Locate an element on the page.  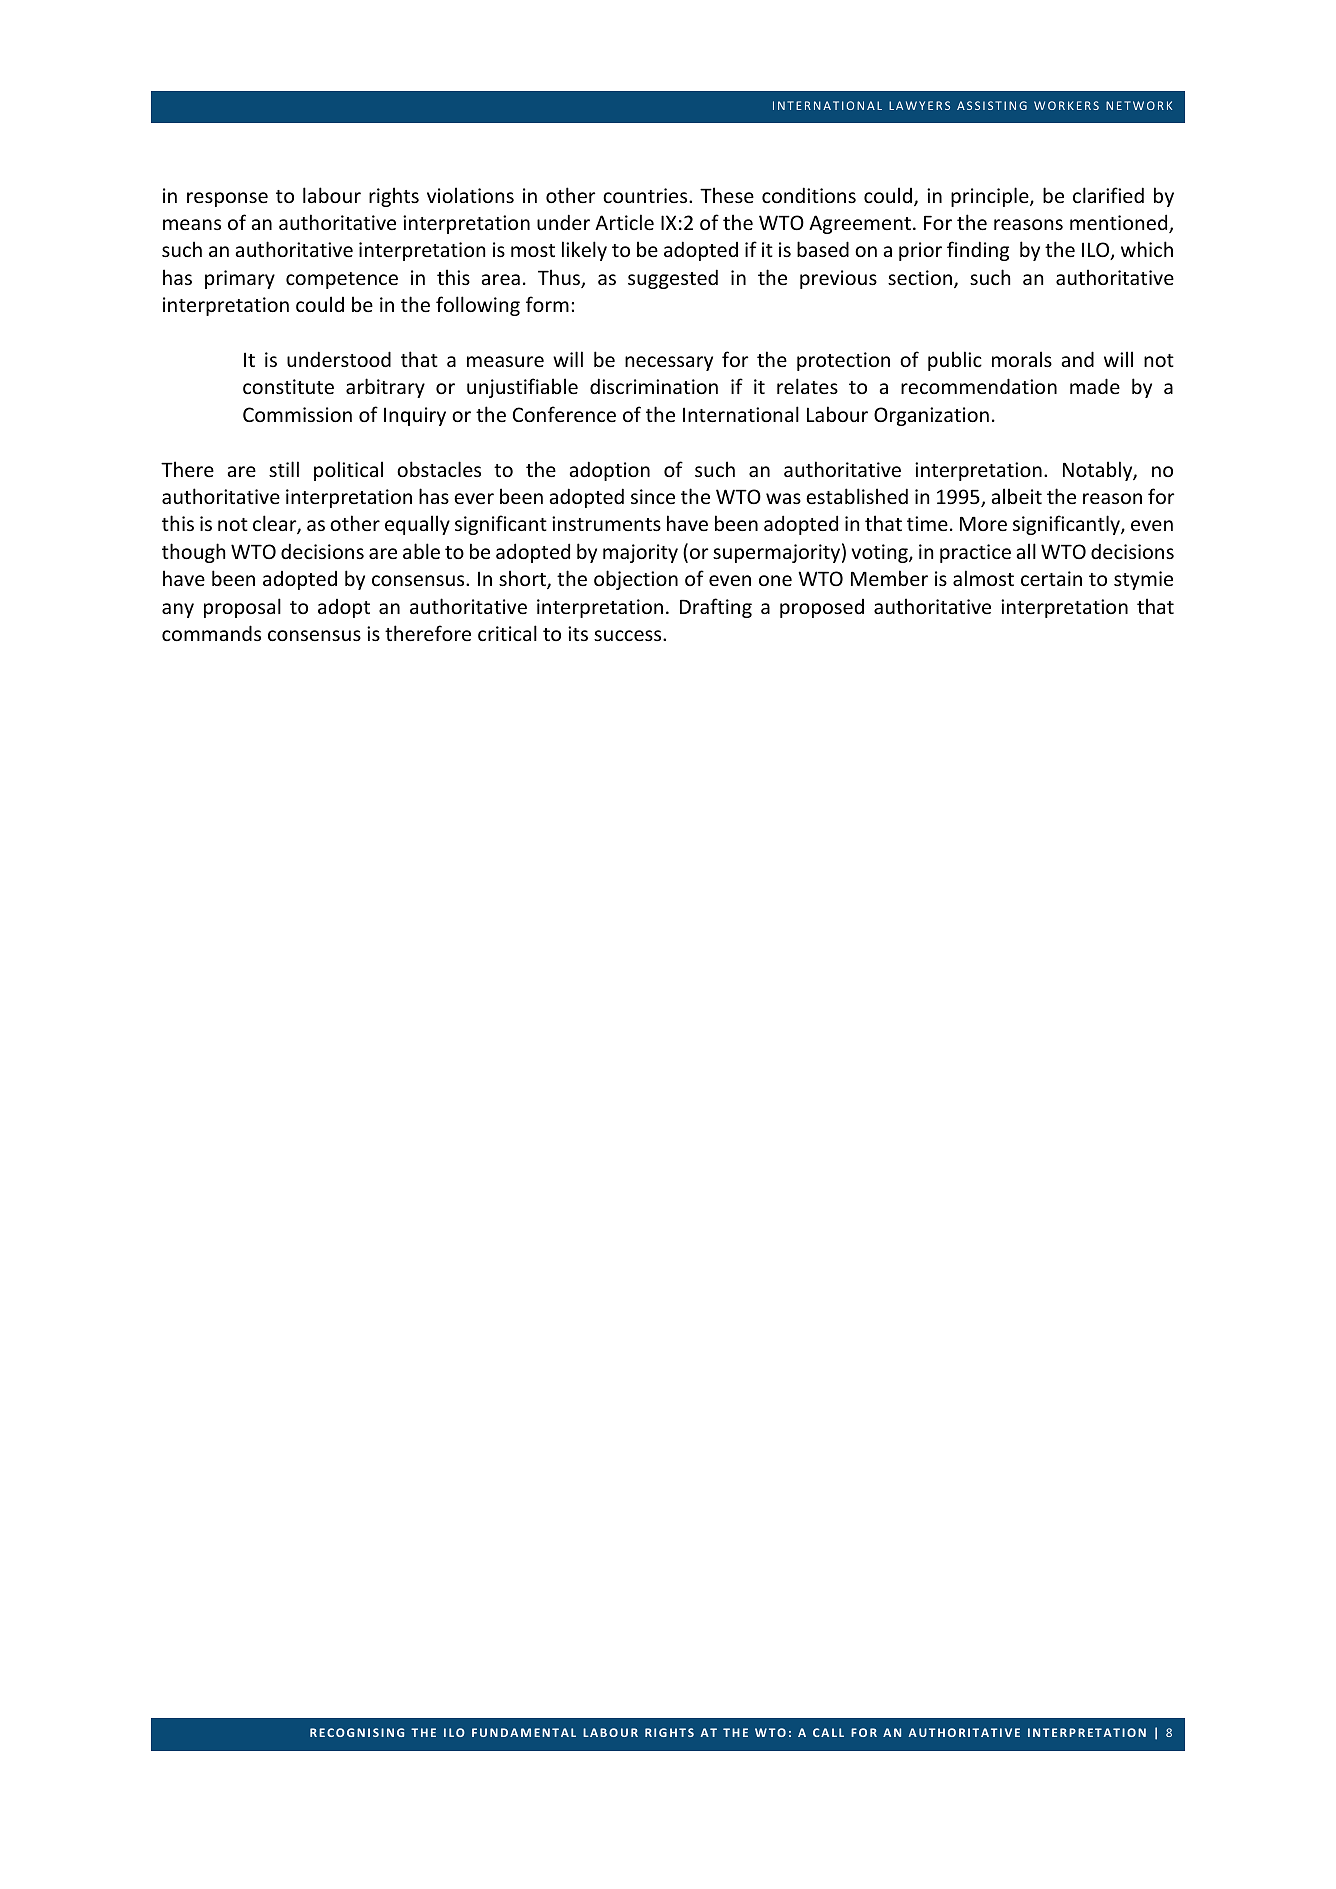
FUNDAMENTAL is located at coordinates (524, 1732).
